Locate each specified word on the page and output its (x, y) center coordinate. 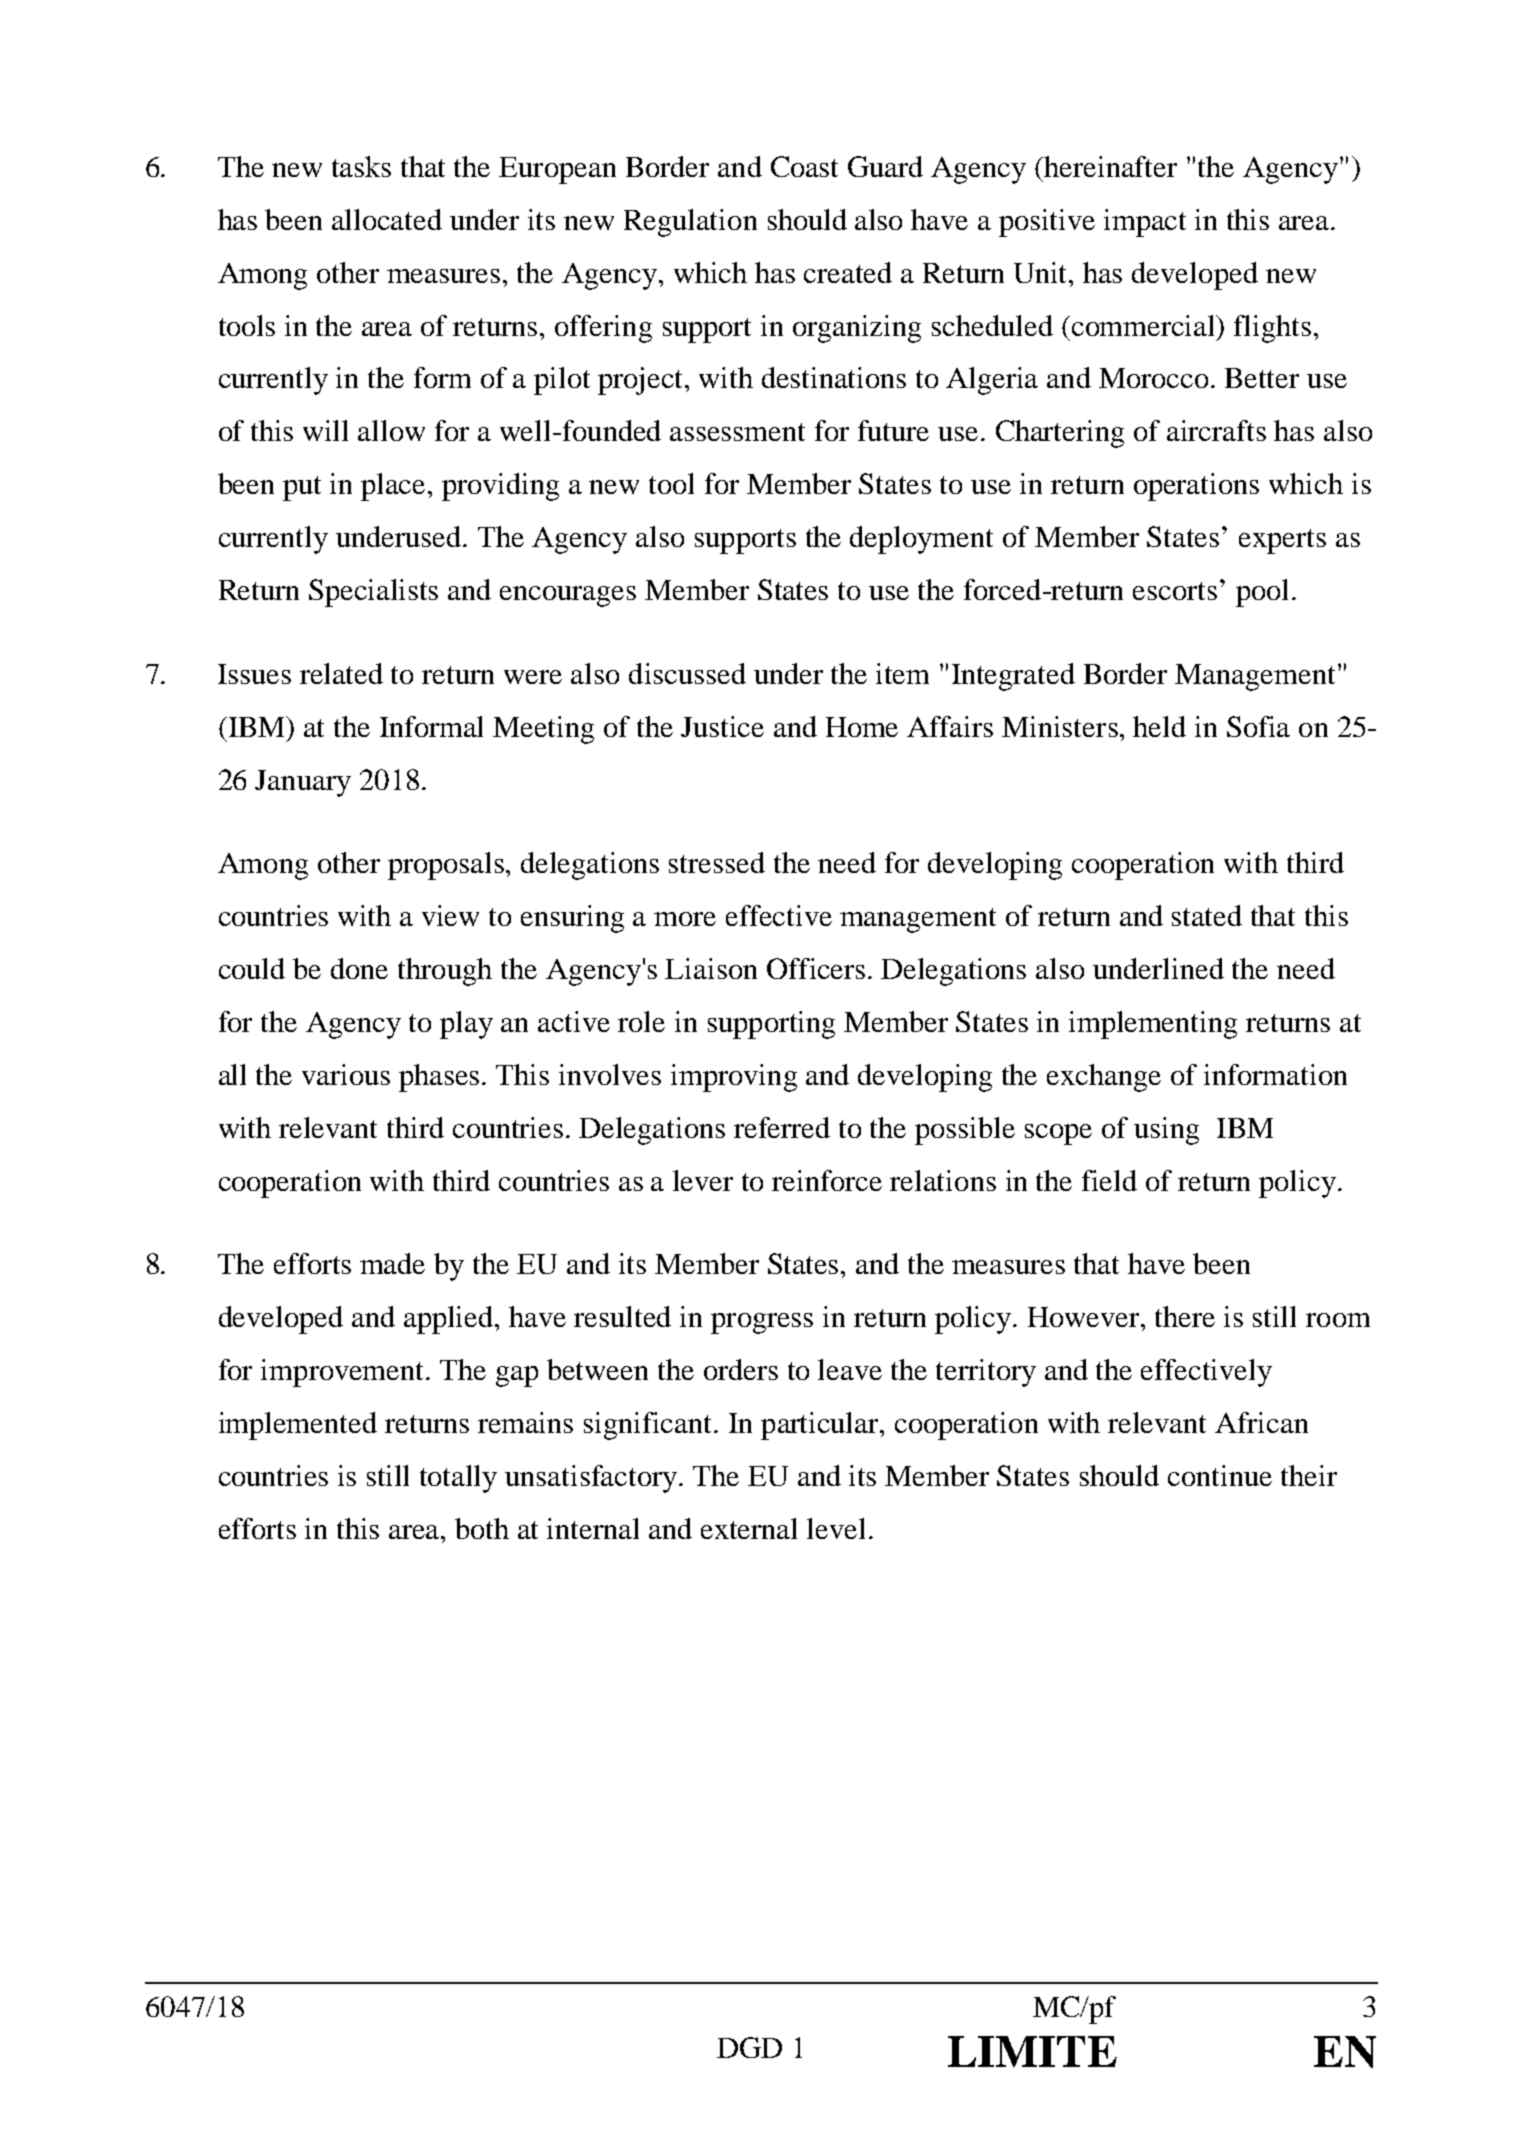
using (1166, 1131)
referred (782, 1127)
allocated (387, 219)
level (836, 1528)
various (346, 1074)
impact (1145, 223)
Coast (804, 166)
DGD (749, 2047)
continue (1220, 1475)
